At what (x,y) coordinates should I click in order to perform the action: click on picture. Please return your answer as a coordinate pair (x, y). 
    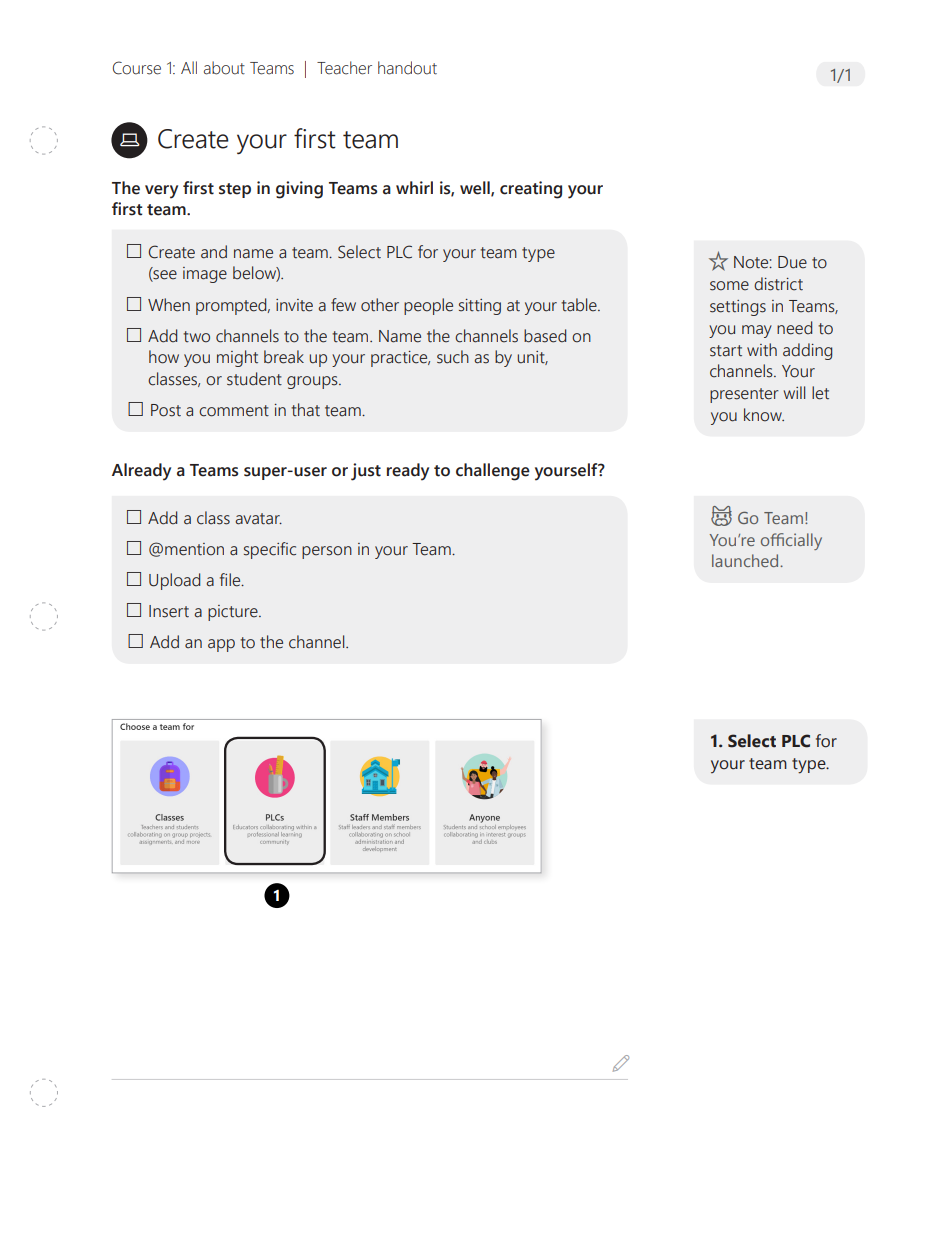
    Looking at the image, I should click on (234, 613).
